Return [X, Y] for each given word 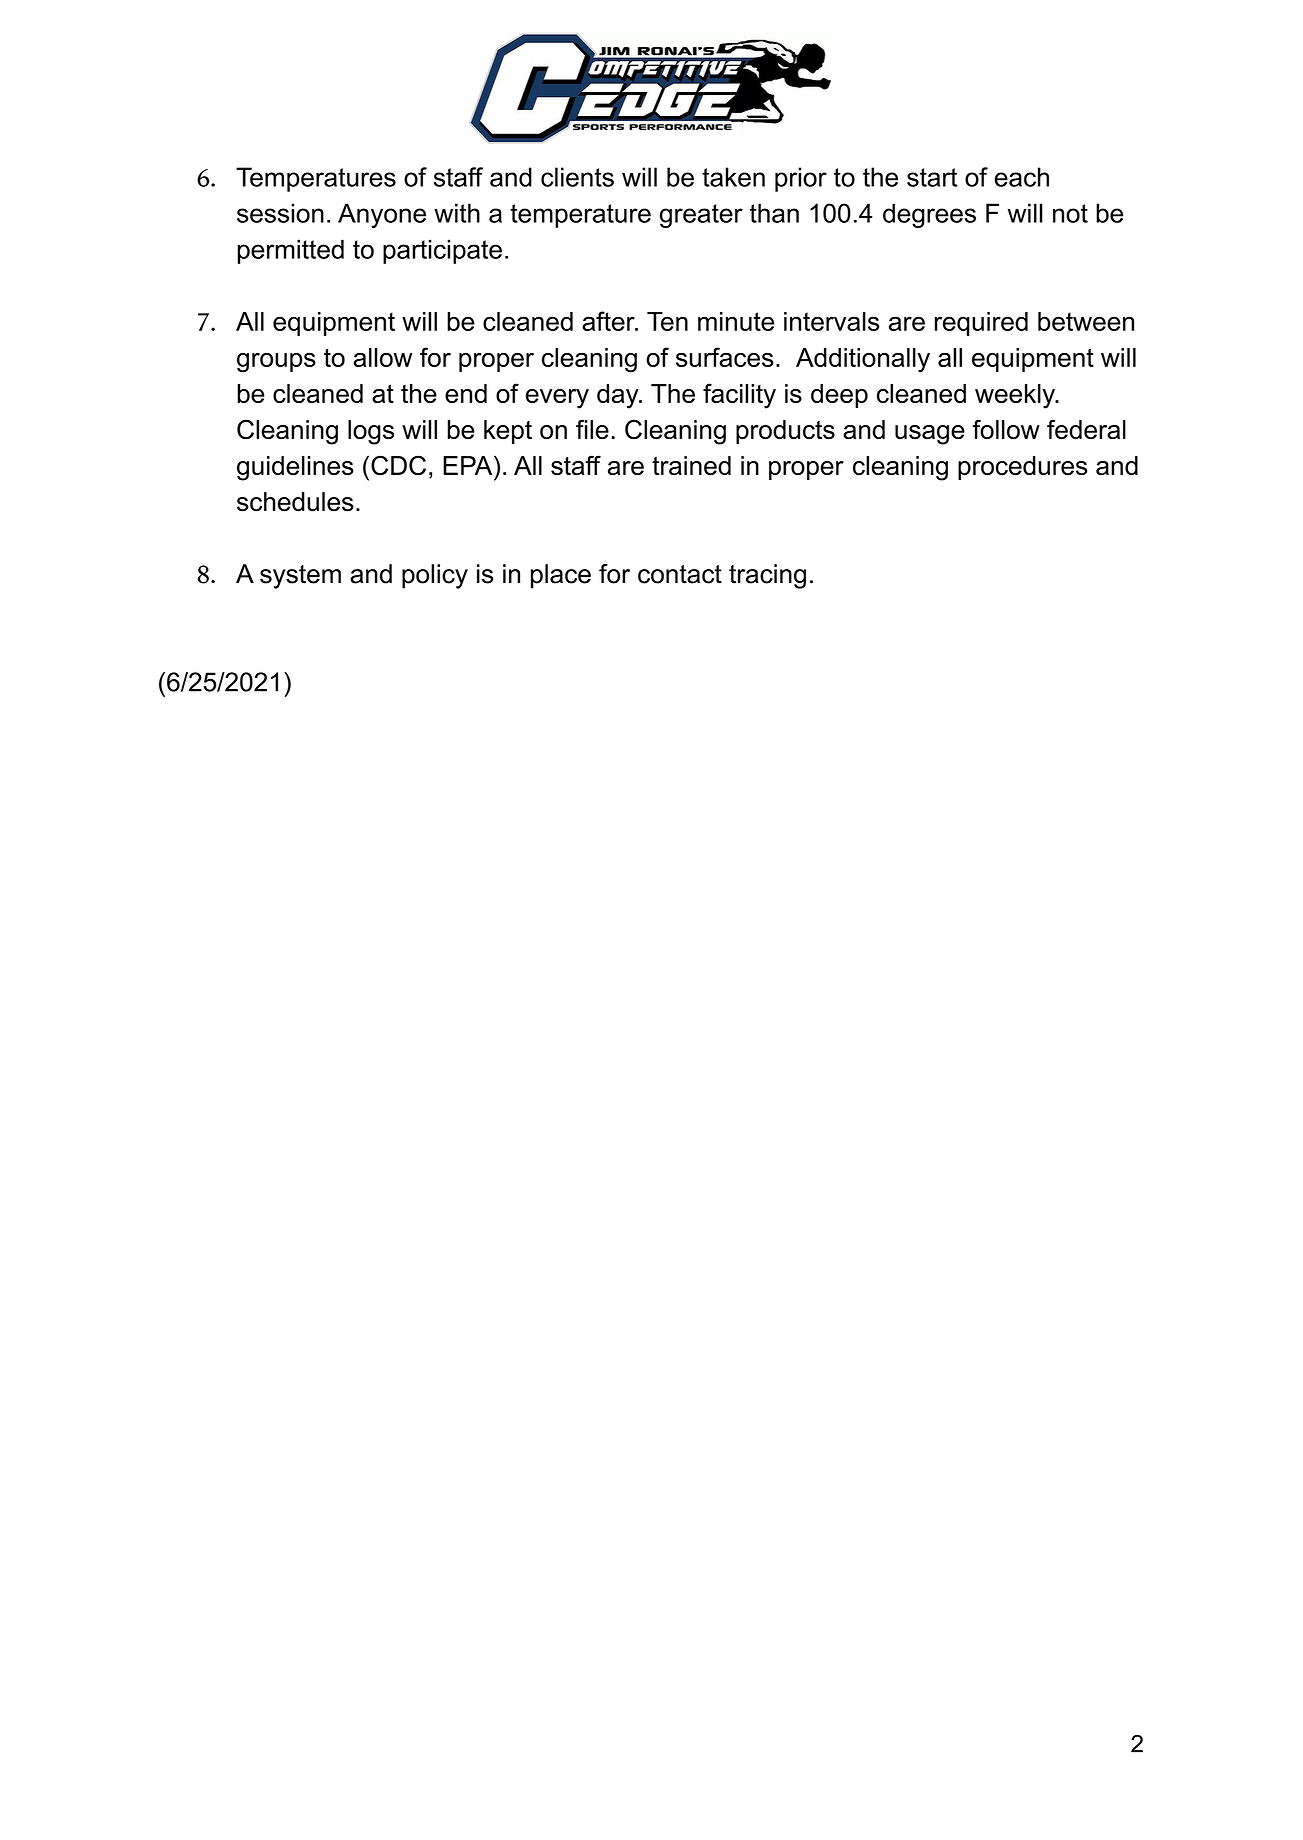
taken [733, 177]
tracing [767, 576]
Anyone [382, 215]
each [1022, 177]
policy [435, 576]
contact [680, 574]
